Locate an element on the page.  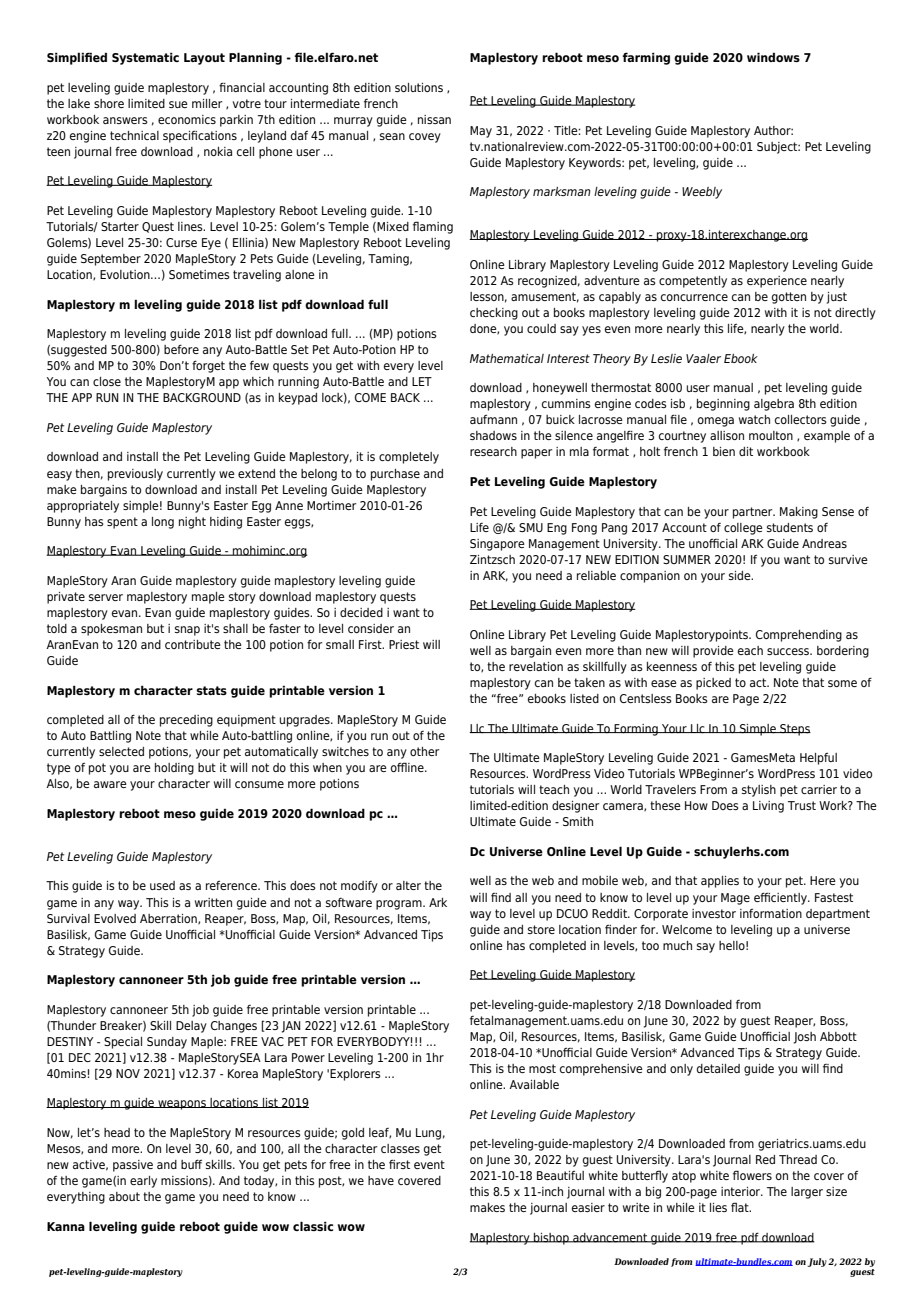
program is located at coordinates (400, 905).
